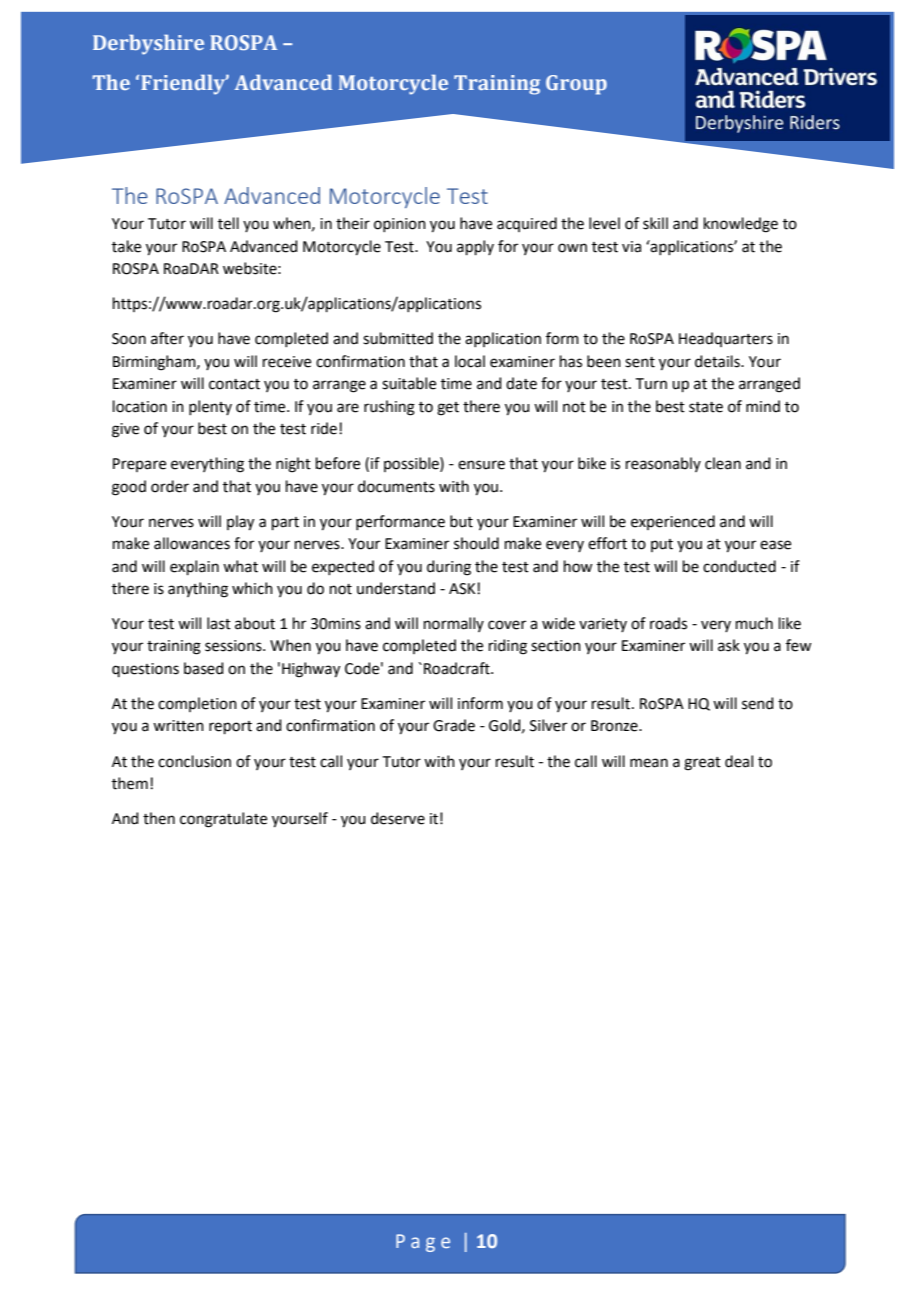 Image resolution: width=924 pixels, height=1308 pixels. I want to click on Group, so click(576, 85).
